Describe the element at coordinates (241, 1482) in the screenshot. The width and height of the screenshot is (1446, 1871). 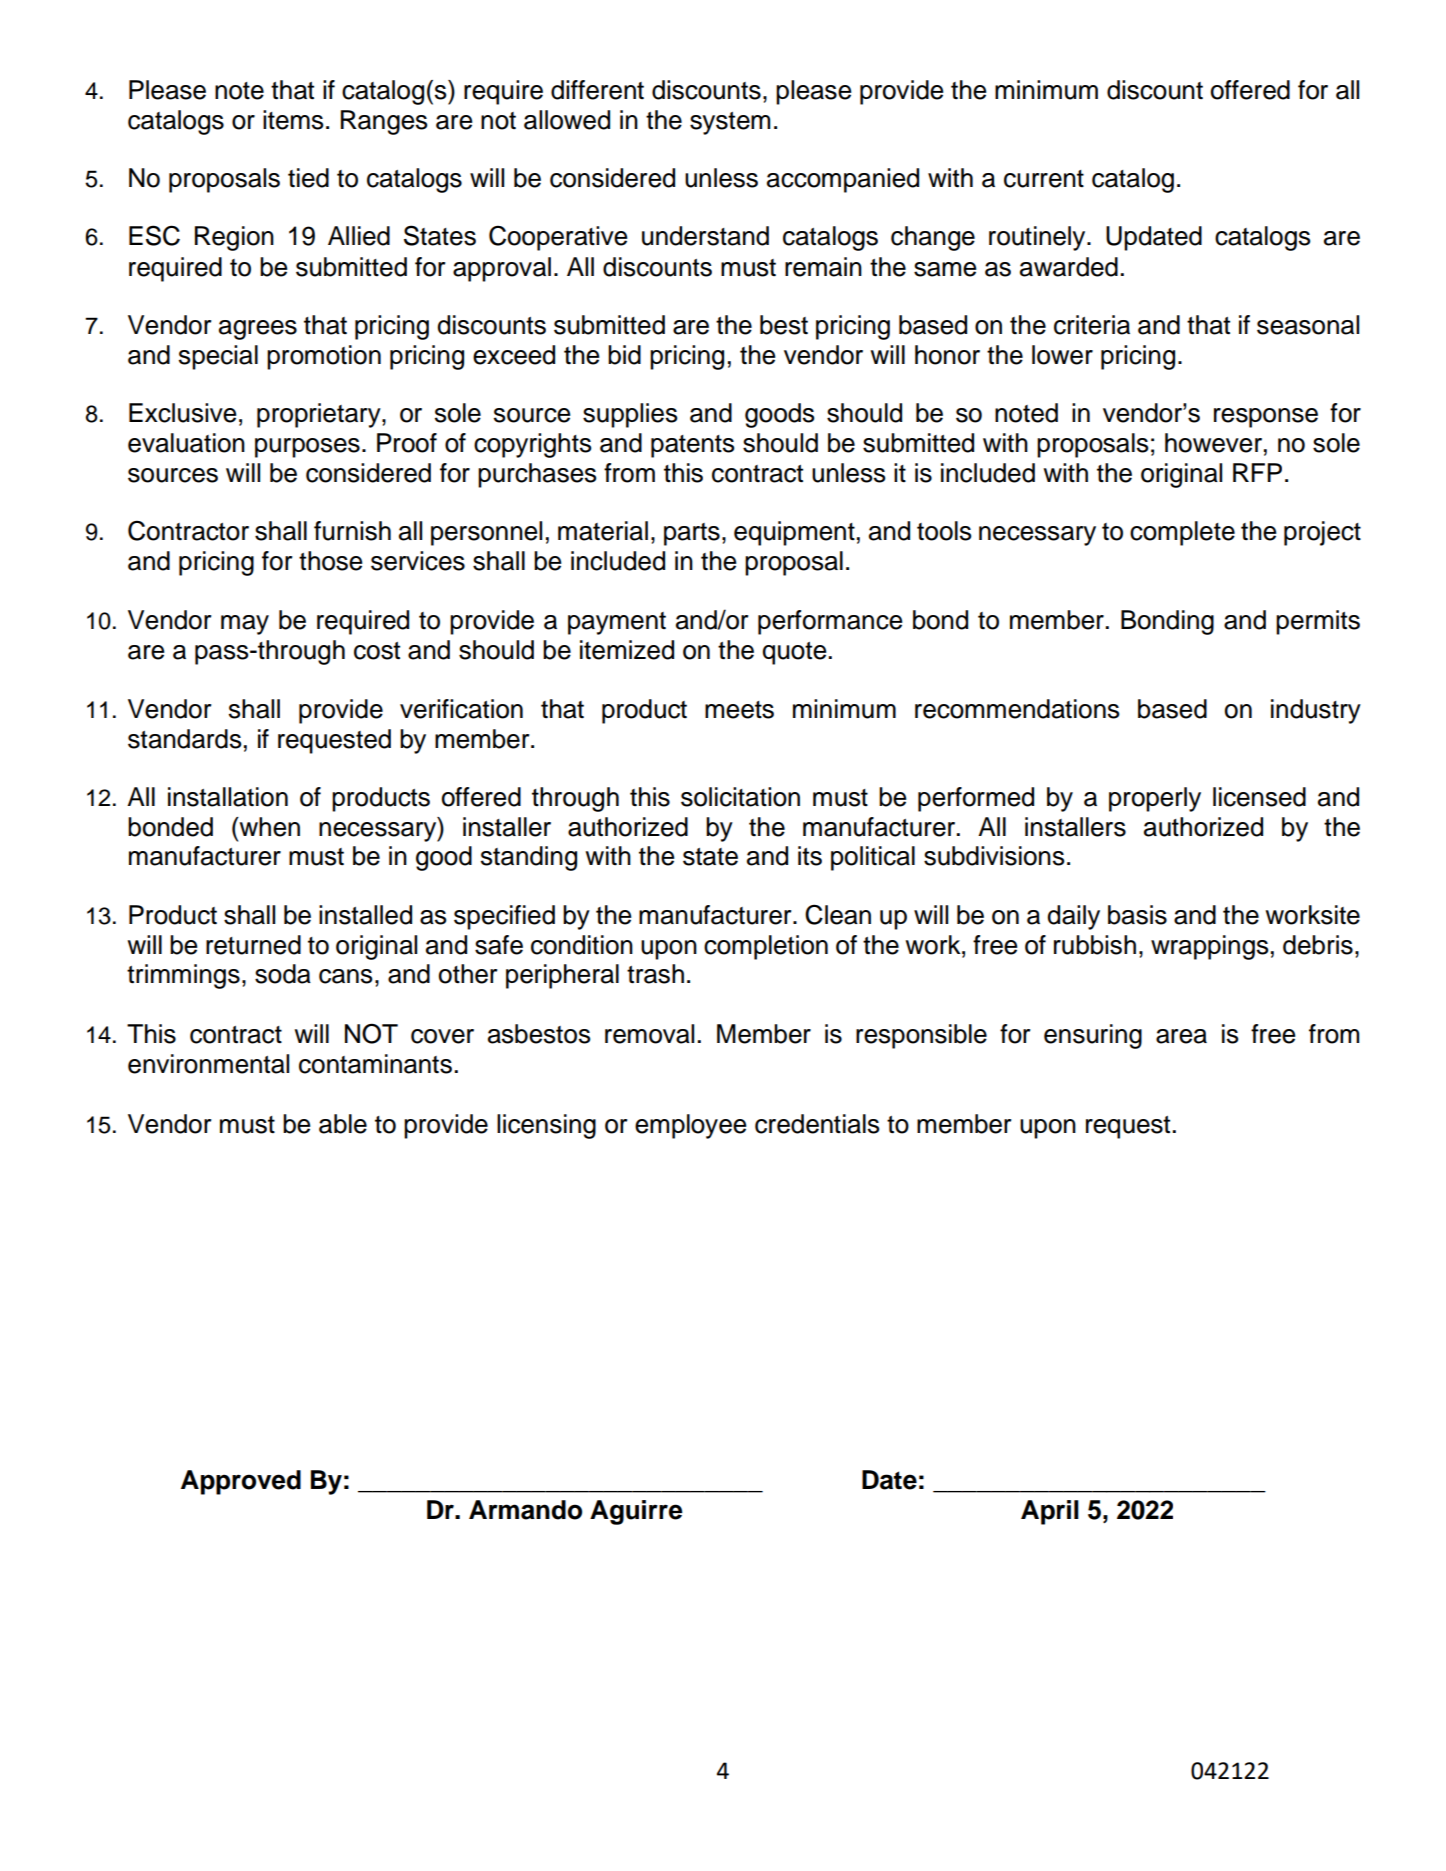
I see `Approved` at that location.
